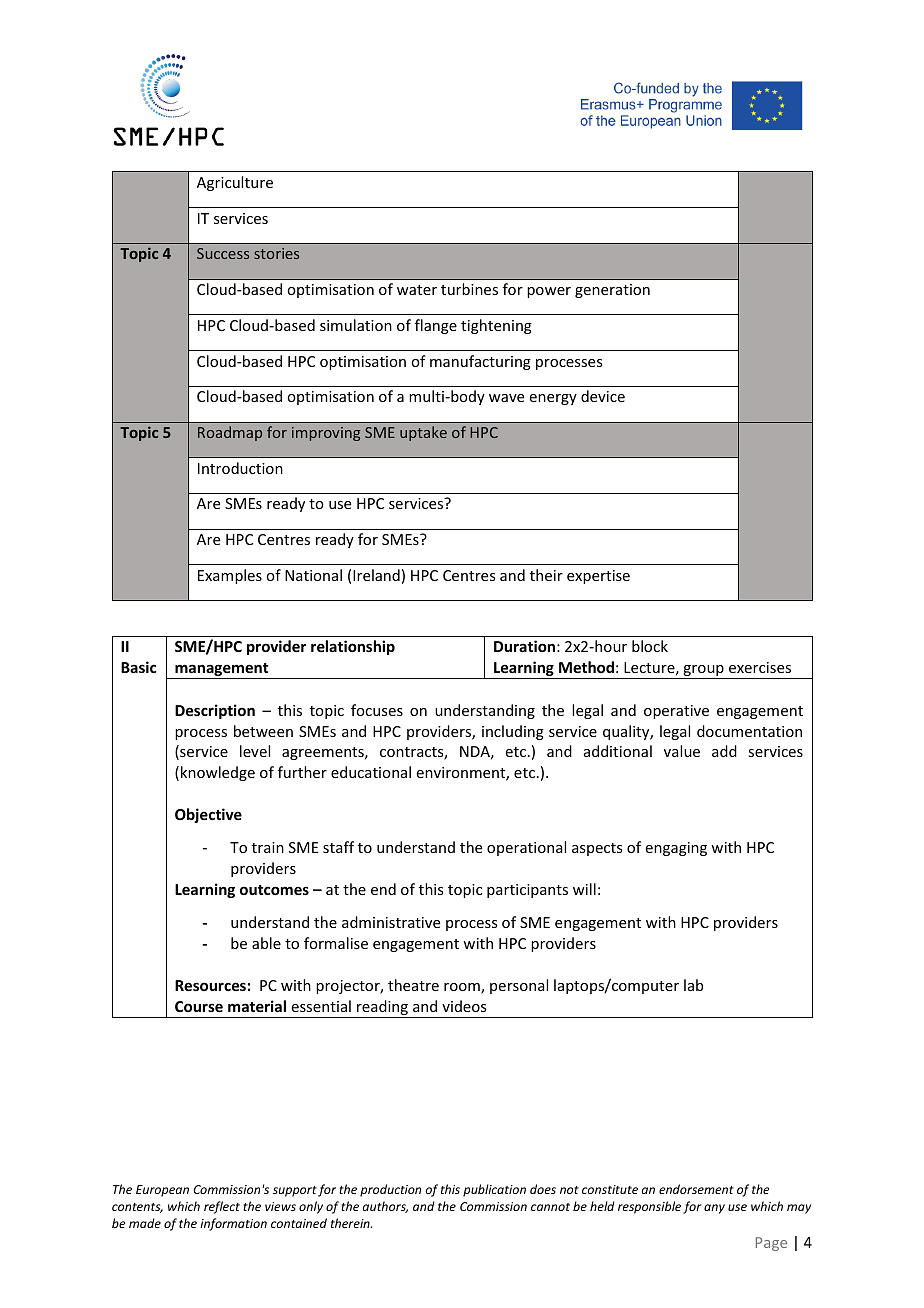 The height and width of the screenshot is (1308, 924). Describe the element at coordinates (235, 183) in the screenshot. I see `Agriculture` at that location.
